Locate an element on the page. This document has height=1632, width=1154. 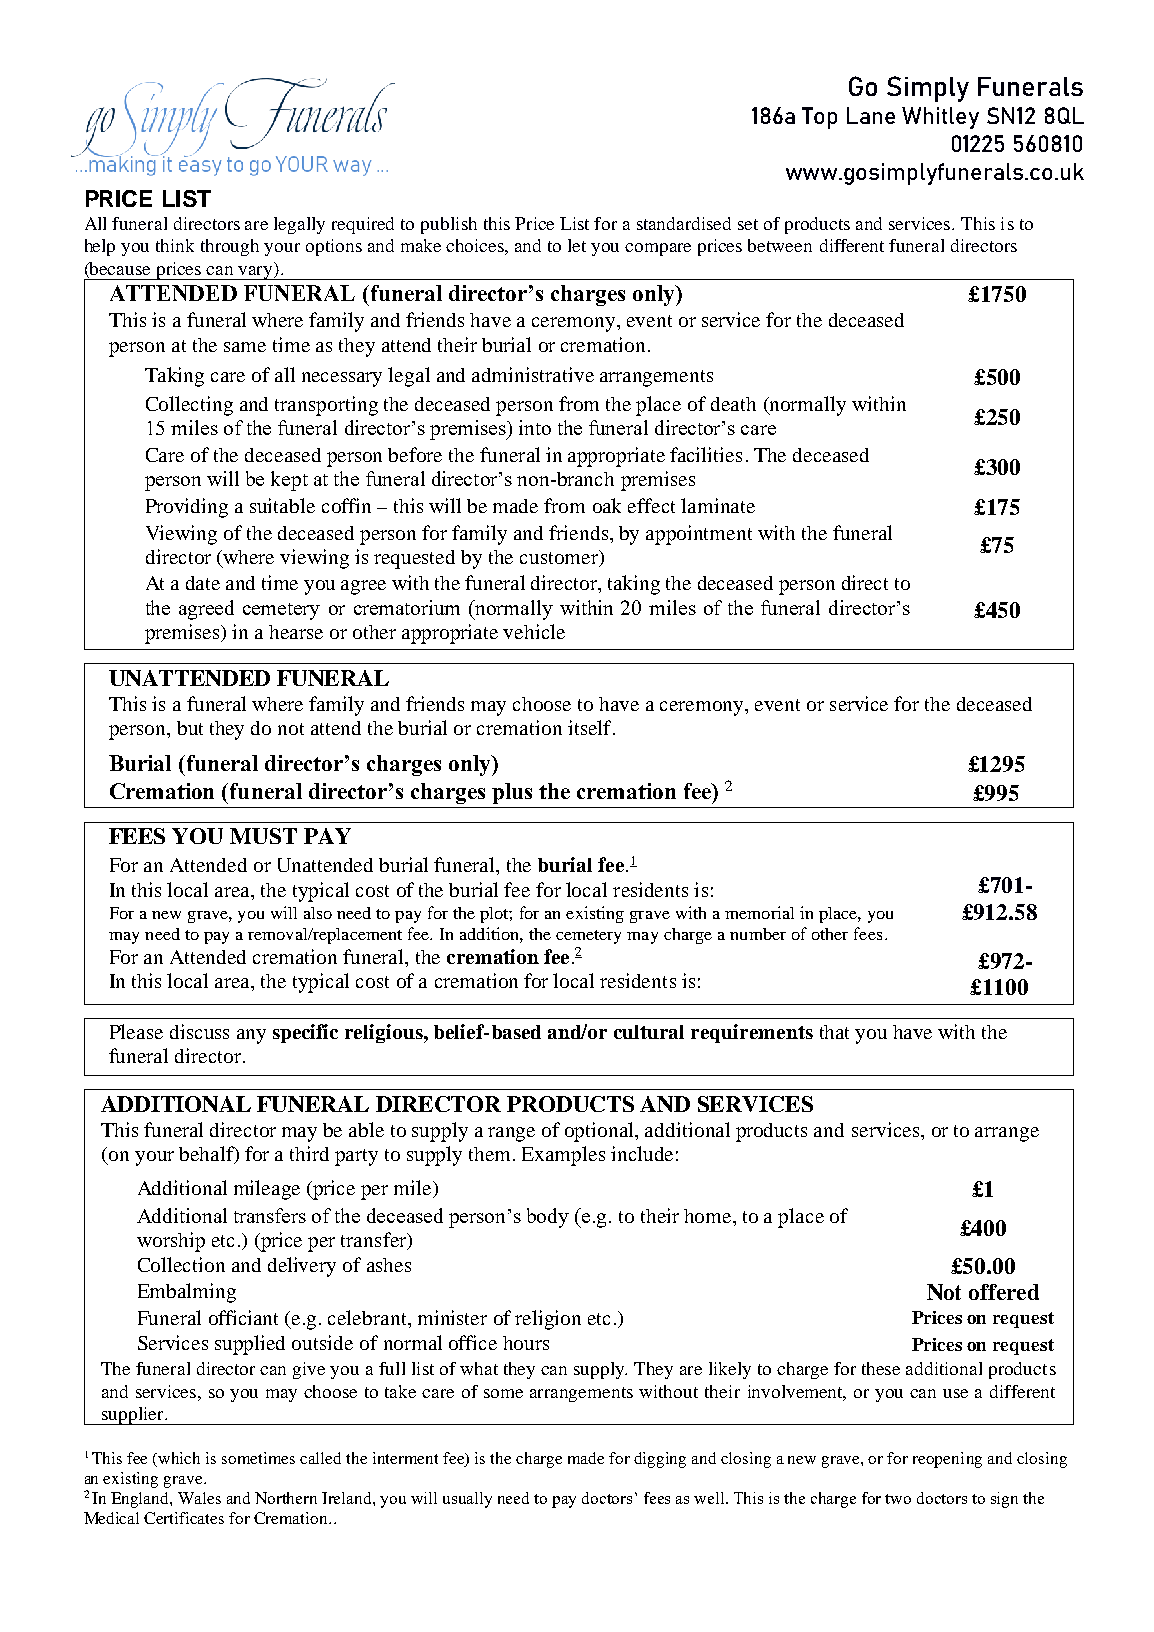
Lane is located at coordinates (871, 115).
